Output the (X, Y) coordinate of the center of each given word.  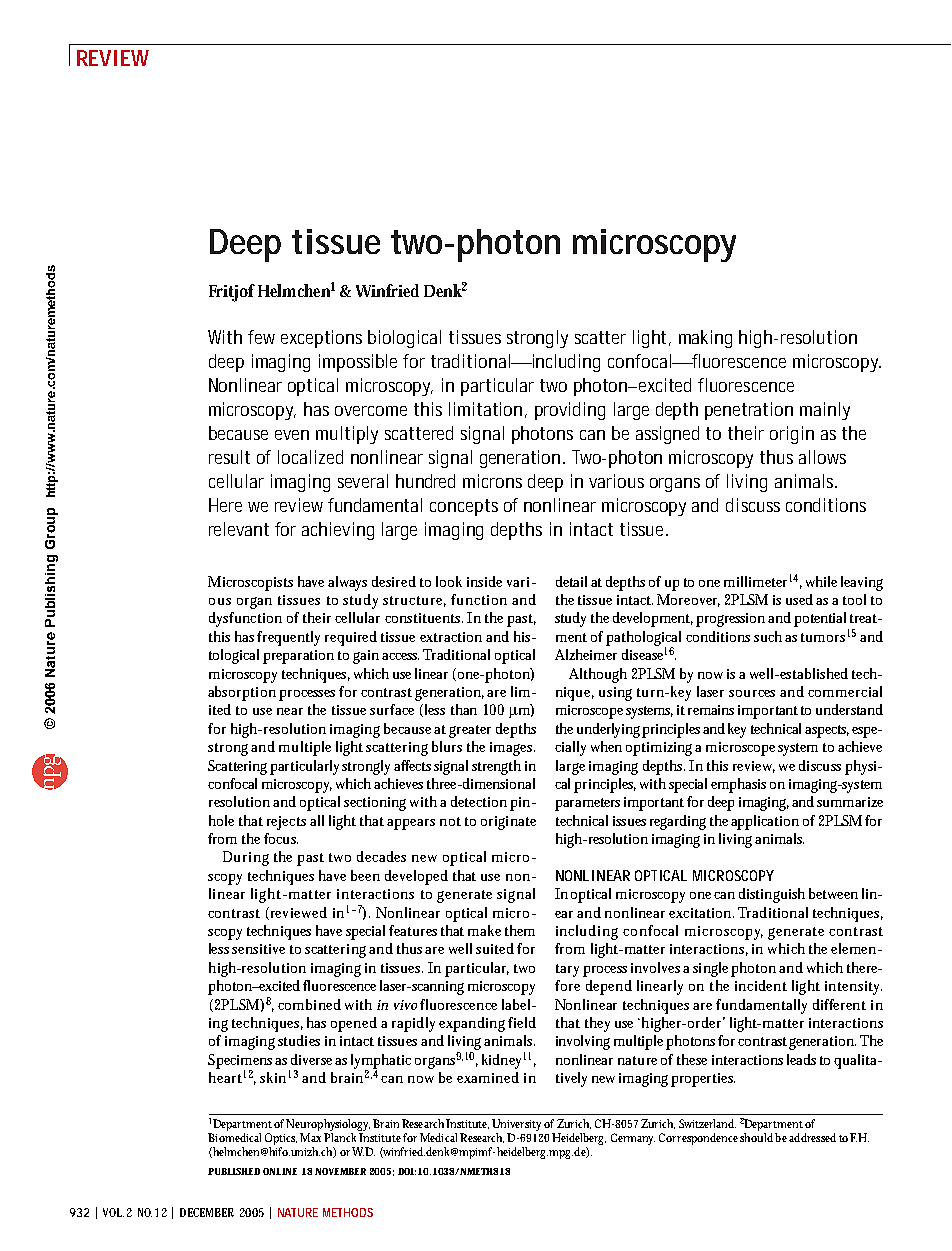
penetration (749, 411)
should (756, 1137)
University (516, 1125)
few (261, 337)
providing (570, 411)
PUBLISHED (234, 1171)
